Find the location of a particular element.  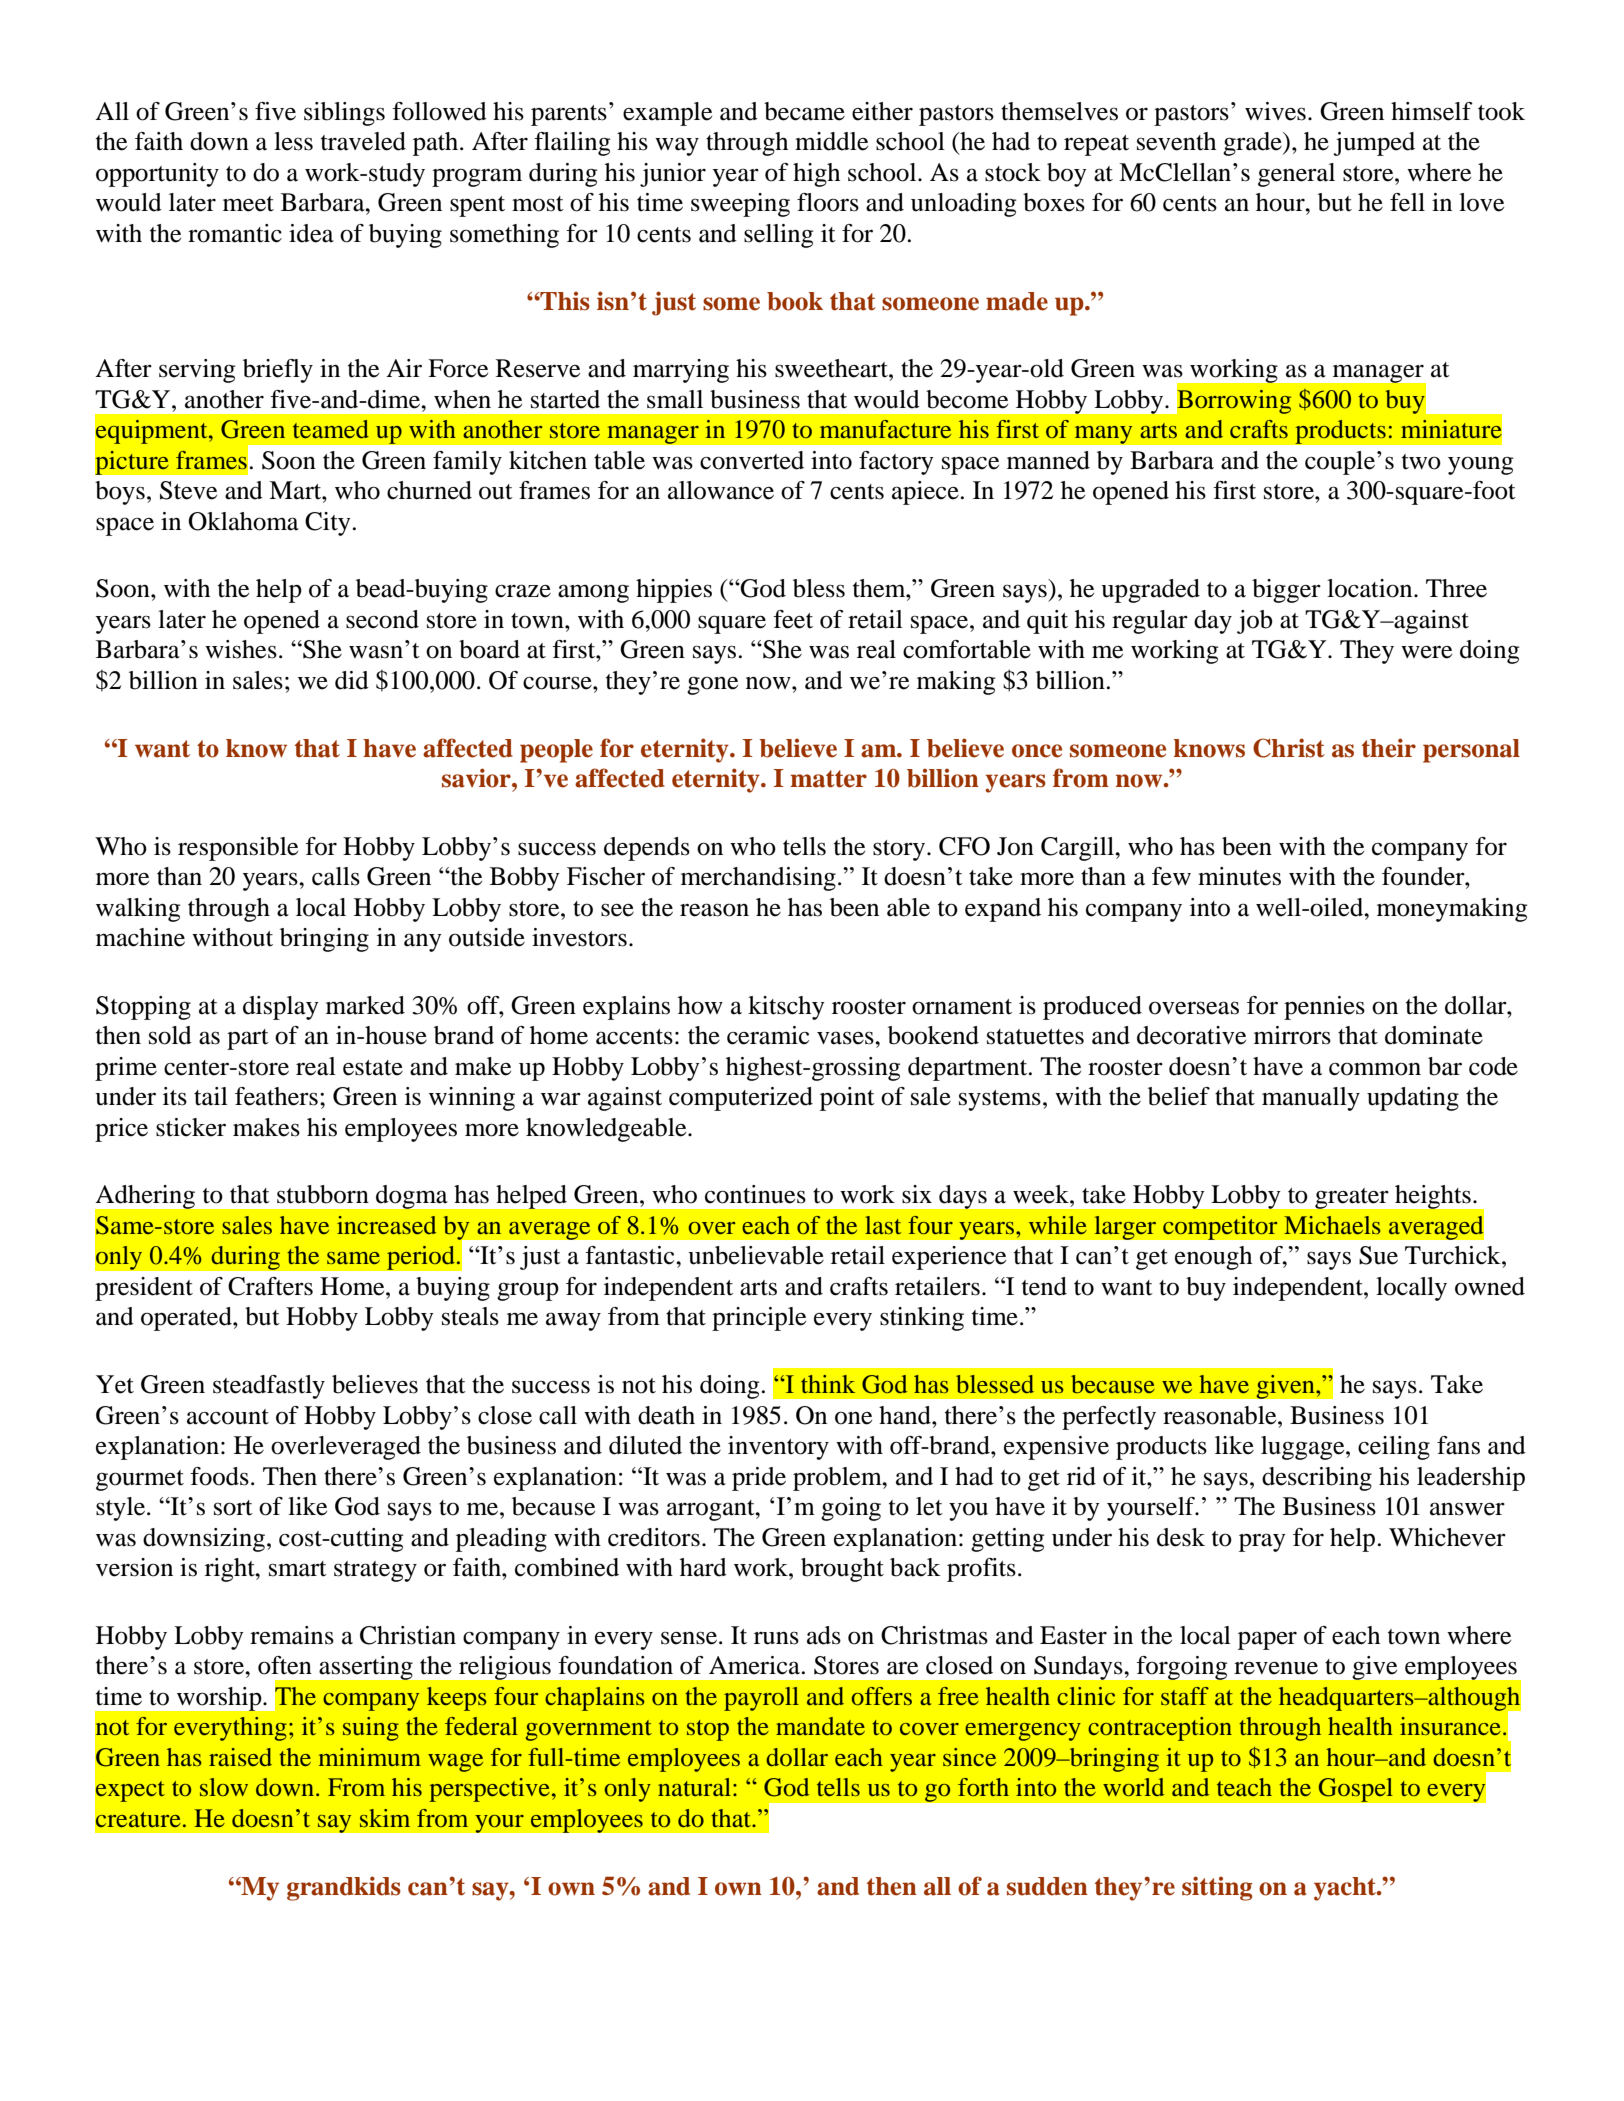

Sue is located at coordinates (1378, 1255).
